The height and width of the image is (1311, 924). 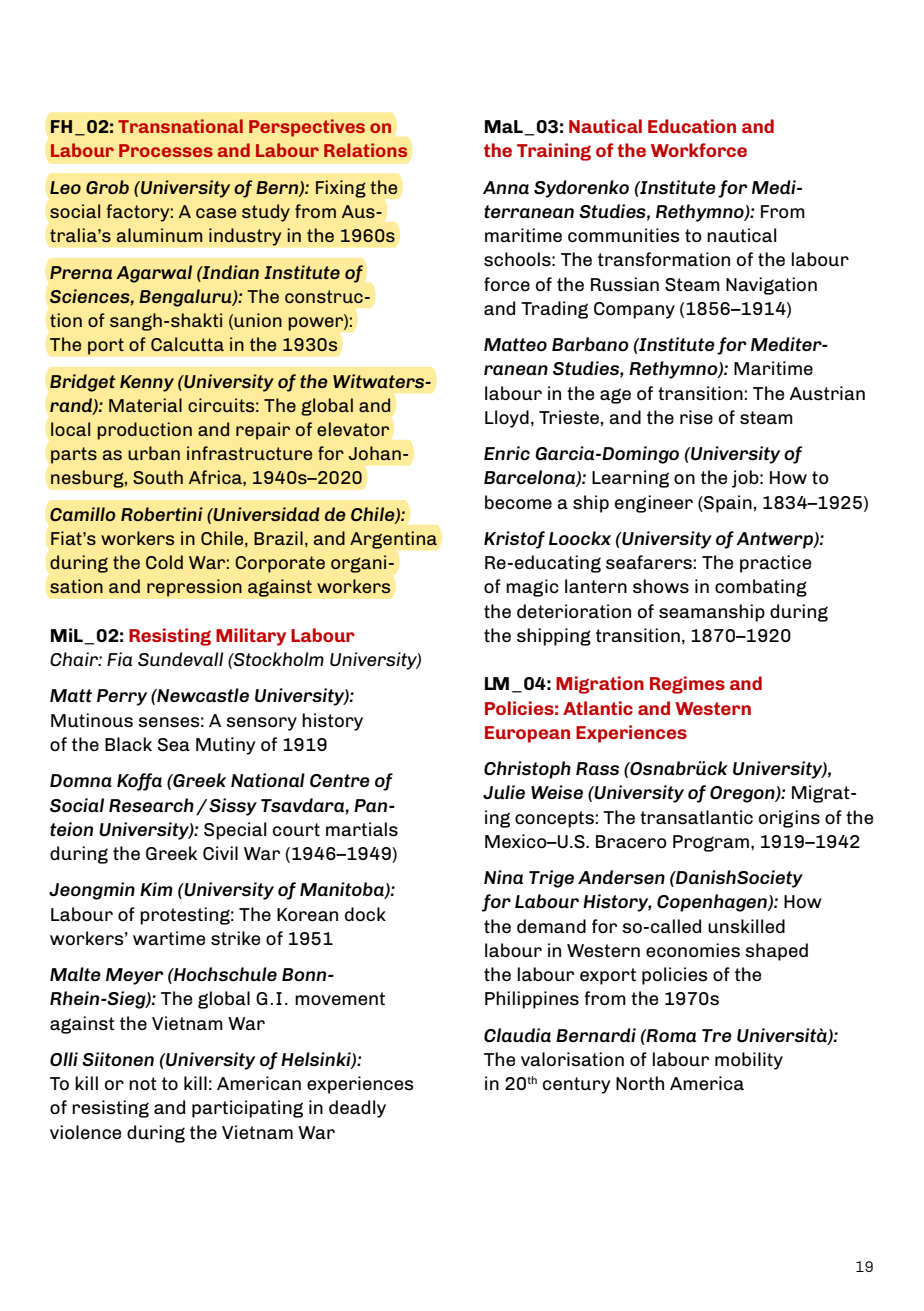 What do you see at coordinates (506, 187) in the image?
I see `Anna` at bounding box center [506, 187].
